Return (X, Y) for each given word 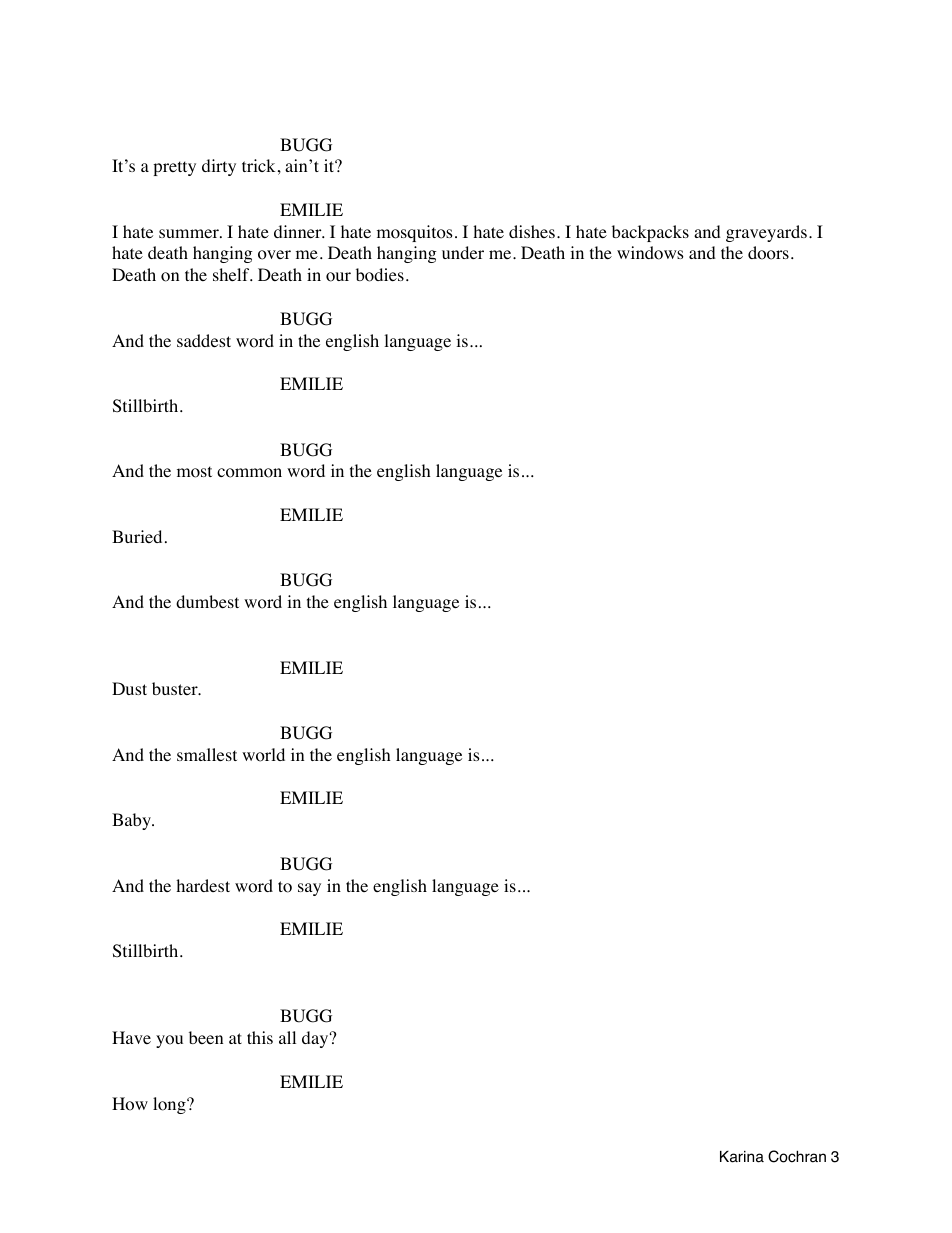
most (194, 472)
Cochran (797, 1156)
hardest (203, 885)
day (316, 1039)
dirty (219, 167)
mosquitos (415, 233)
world (263, 755)
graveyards (766, 233)
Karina (742, 1157)
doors (768, 253)
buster (176, 688)
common (249, 473)
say (309, 889)
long (170, 1105)
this (260, 1037)
